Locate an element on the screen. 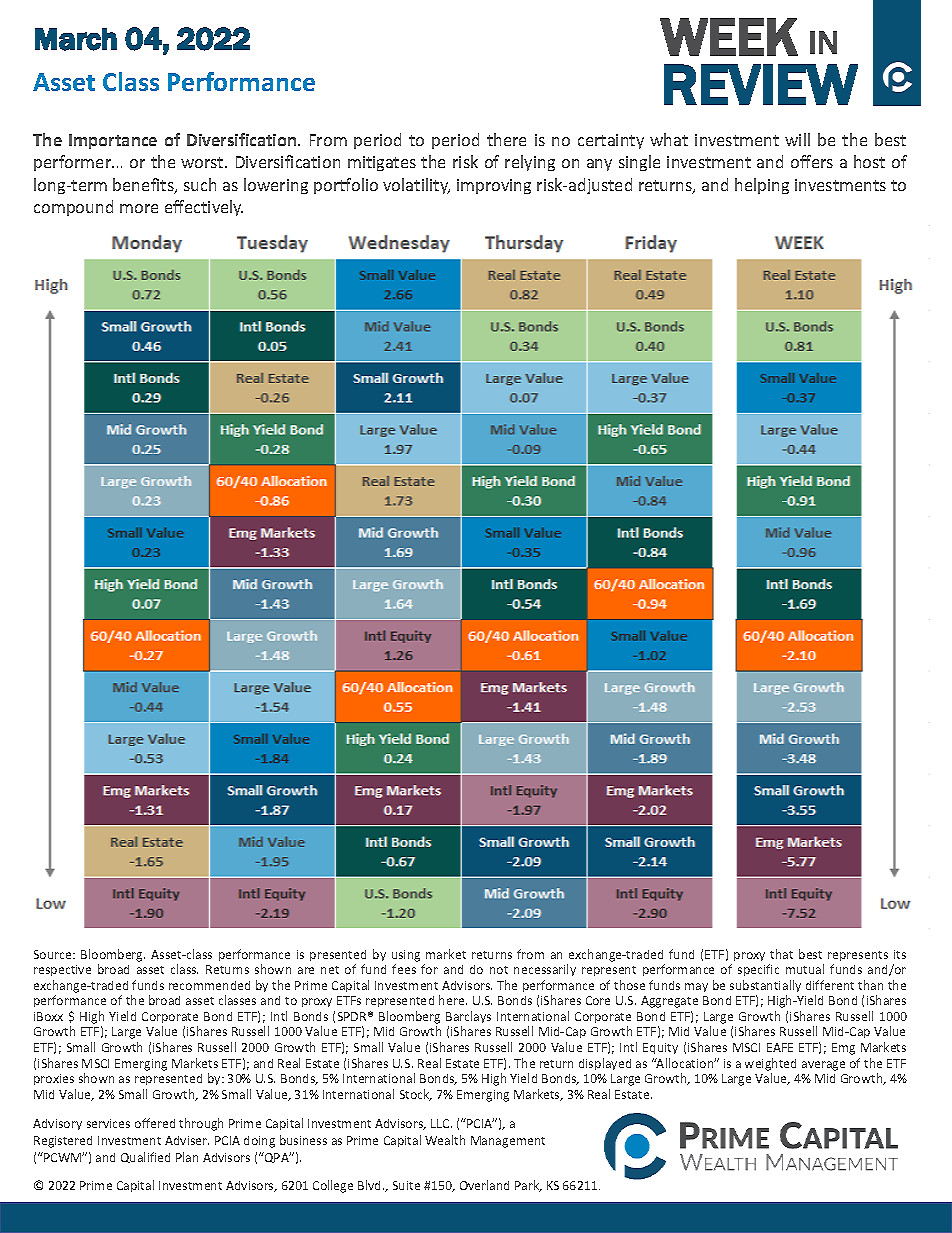 The height and width of the screenshot is (1233, 952). volatility is located at coordinates (416, 186).
